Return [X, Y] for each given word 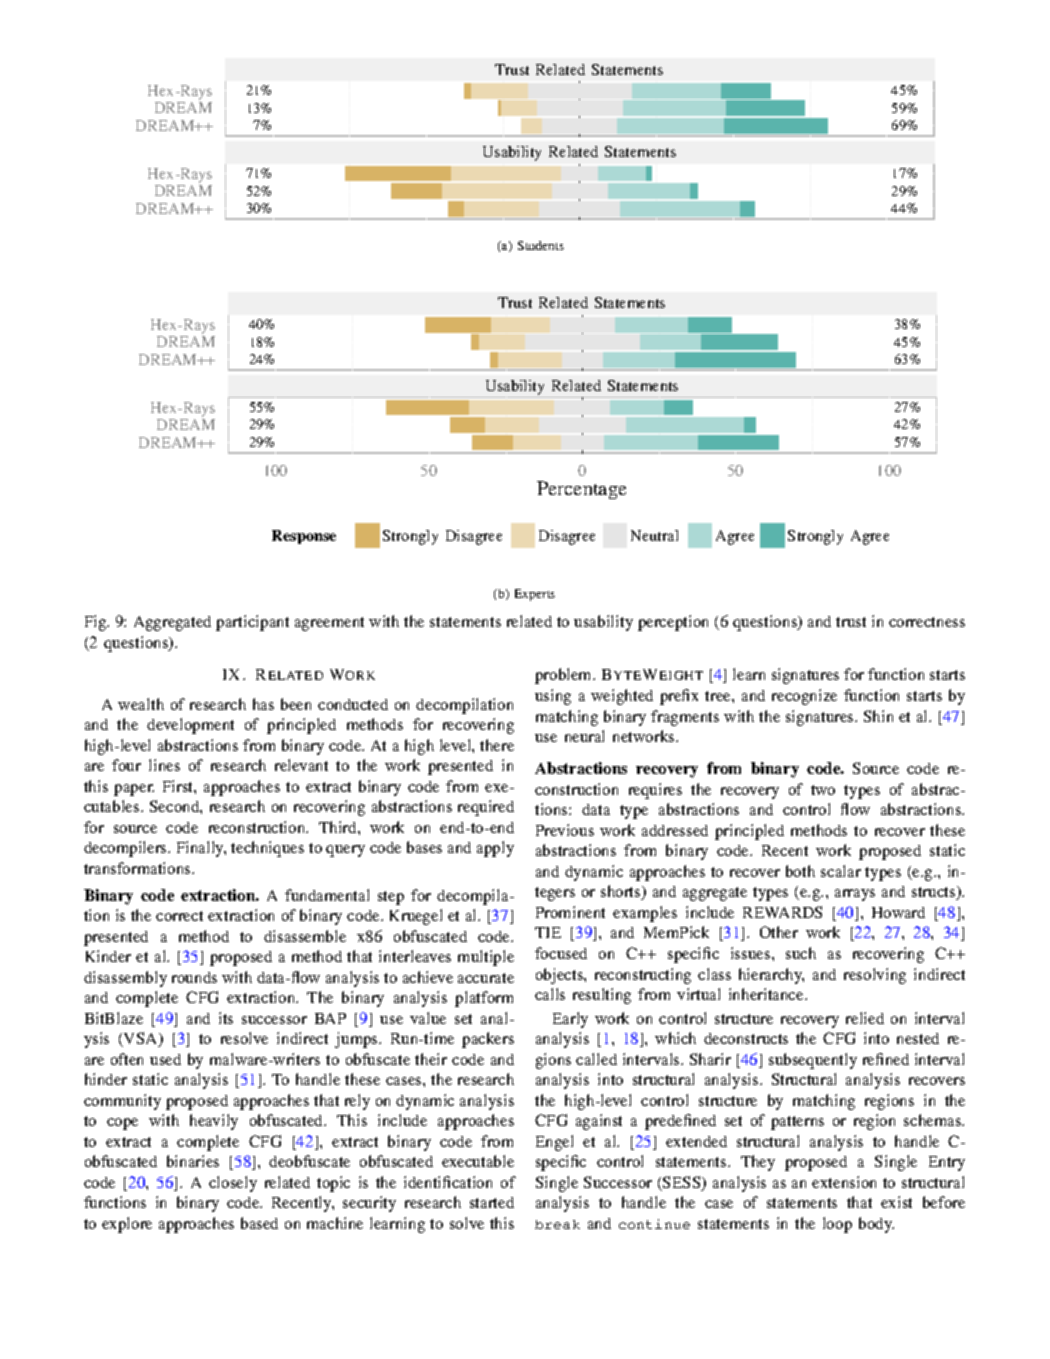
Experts [535, 595]
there [497, 745]
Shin [878, 716]
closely [233, 1184]
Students [541, 245]
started [492, 1202]
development [190, 726]
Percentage [581, 490]
